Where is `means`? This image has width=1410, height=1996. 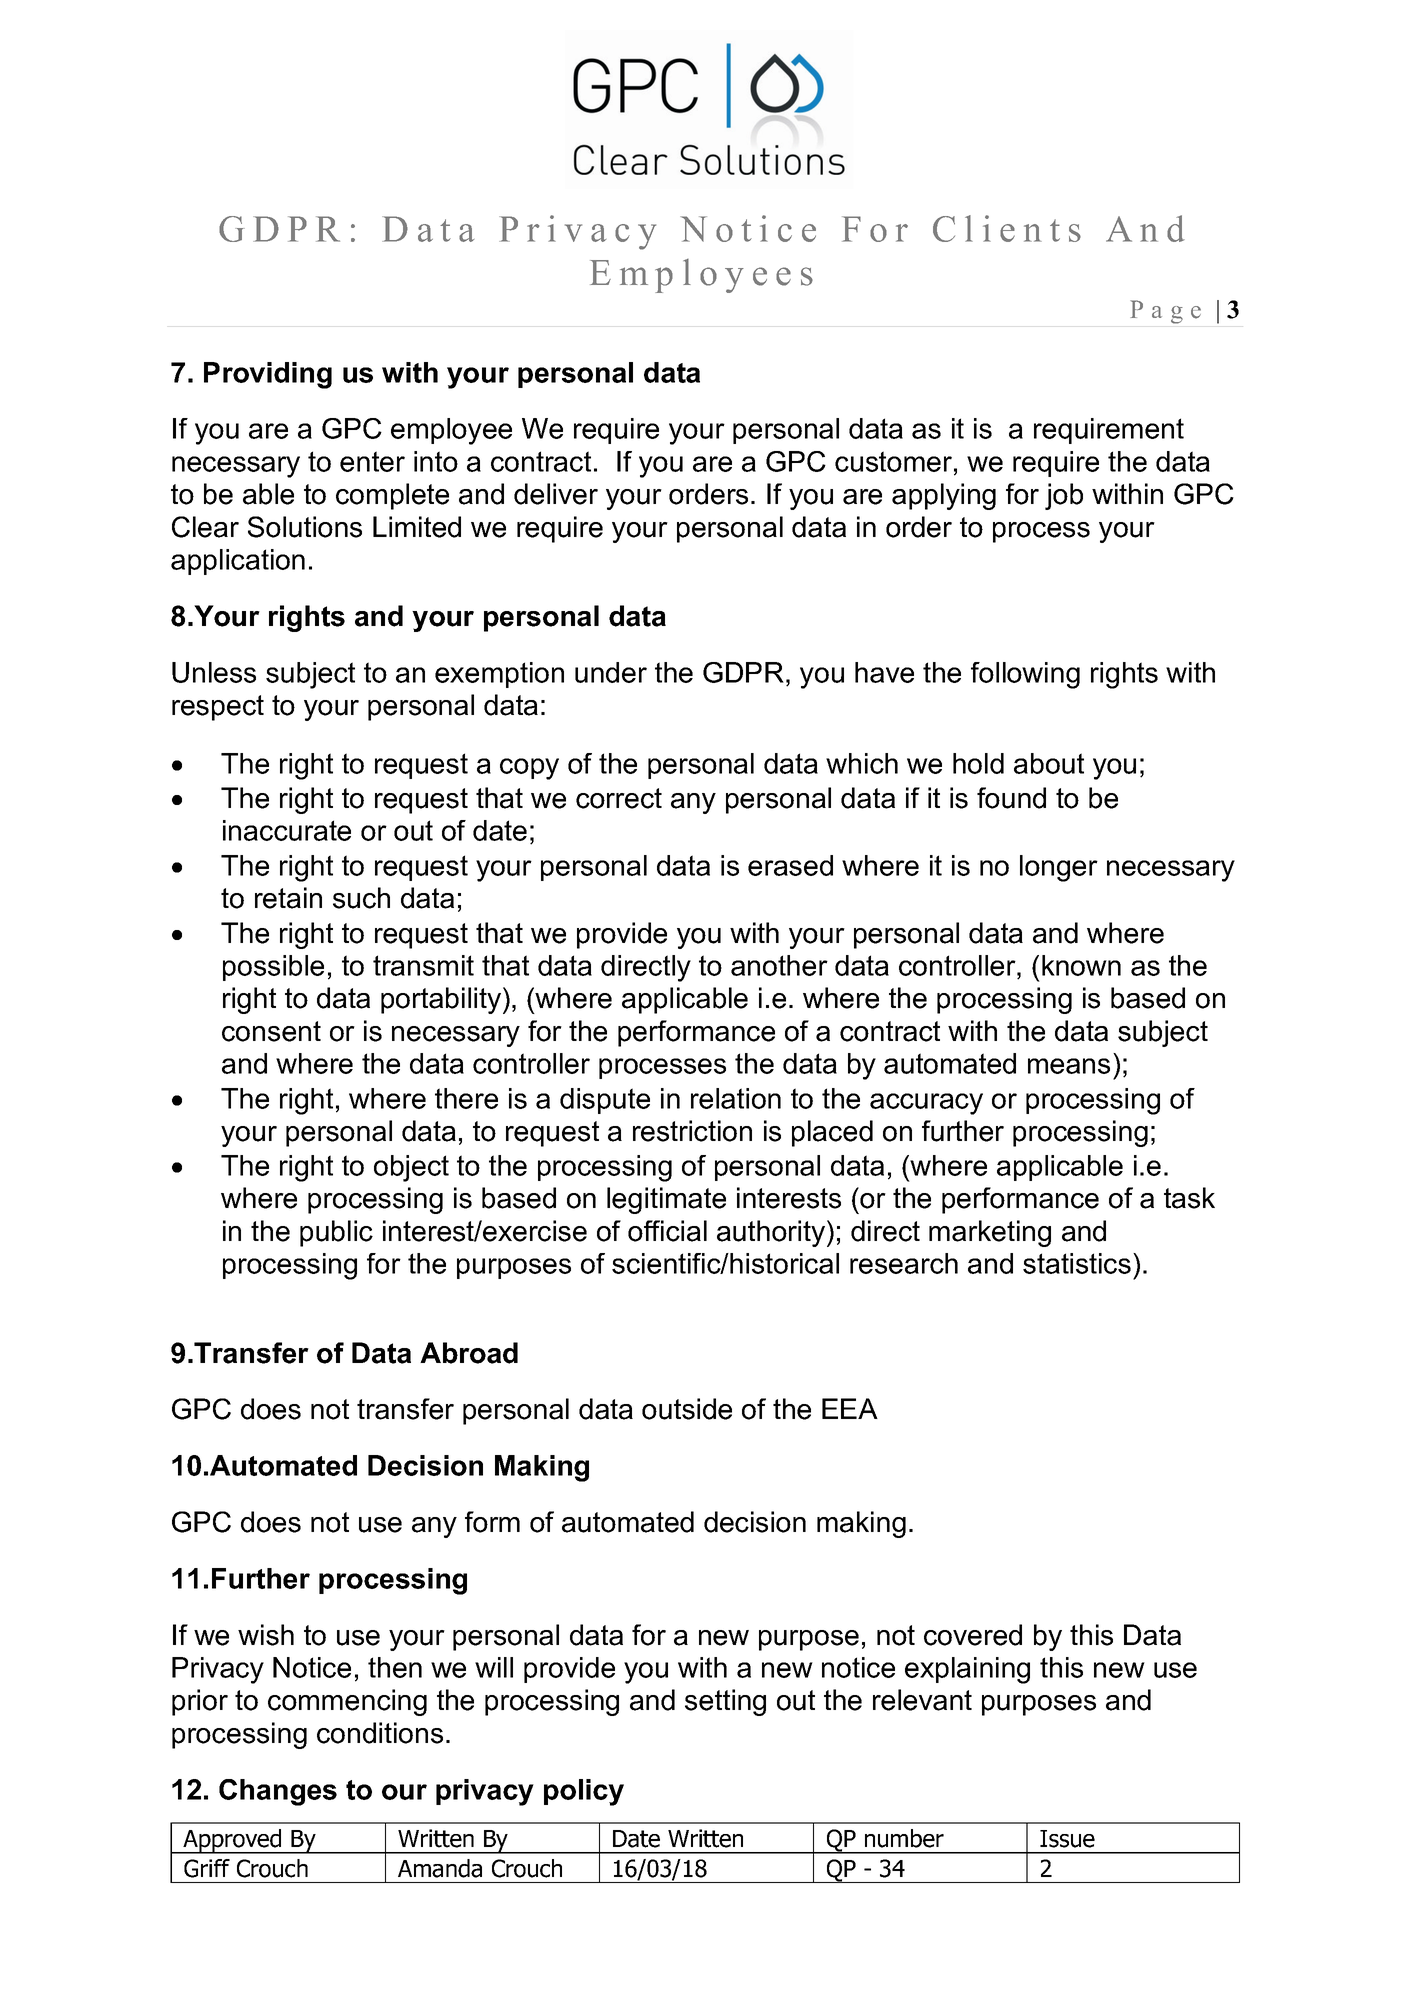 means is located at coordinates (1069, 1066).
